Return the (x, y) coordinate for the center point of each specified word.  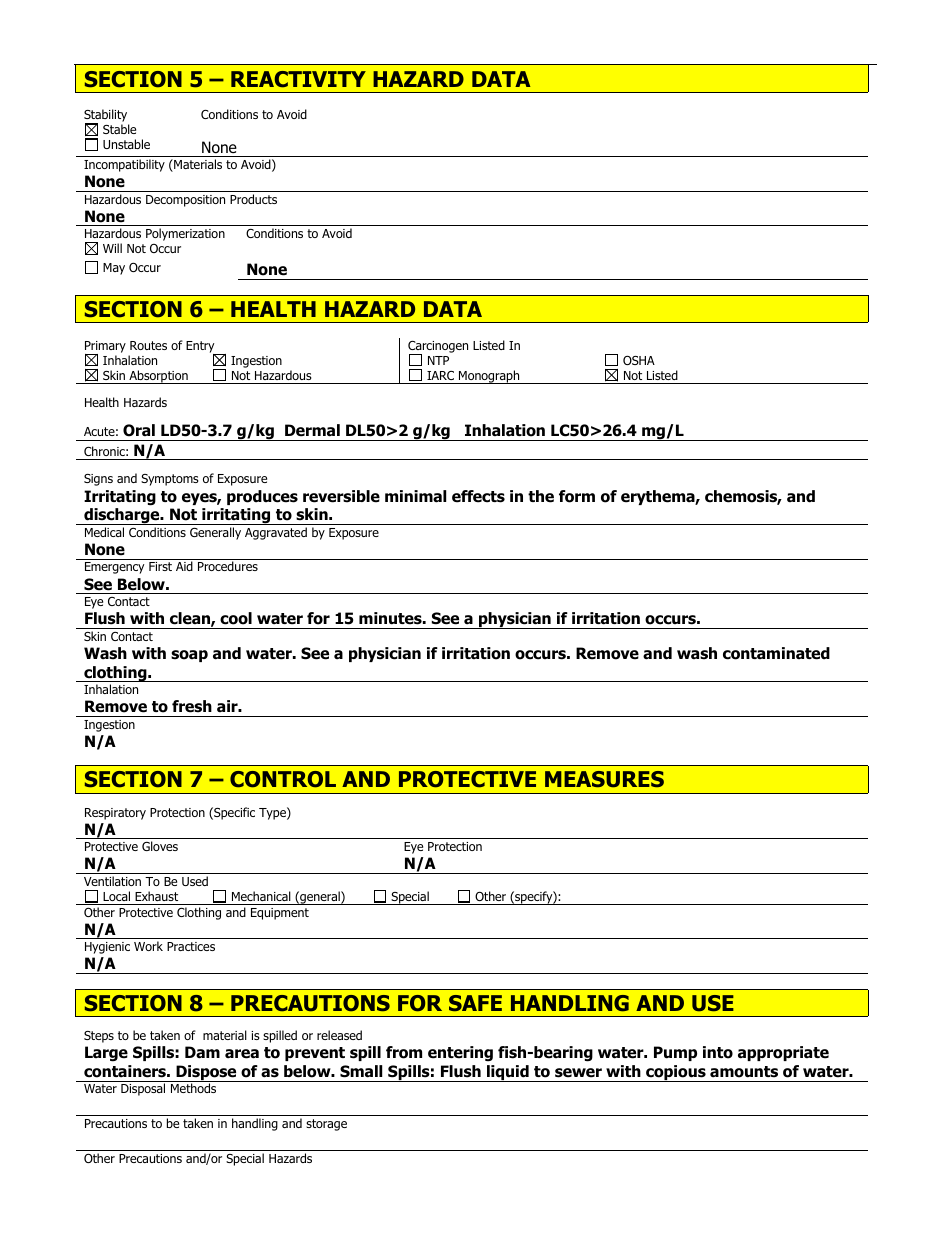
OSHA (639, 360)
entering (460, 1054)
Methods (193, 1088)
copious (676, 1073)
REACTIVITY (298, 79)
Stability (106, 117)
